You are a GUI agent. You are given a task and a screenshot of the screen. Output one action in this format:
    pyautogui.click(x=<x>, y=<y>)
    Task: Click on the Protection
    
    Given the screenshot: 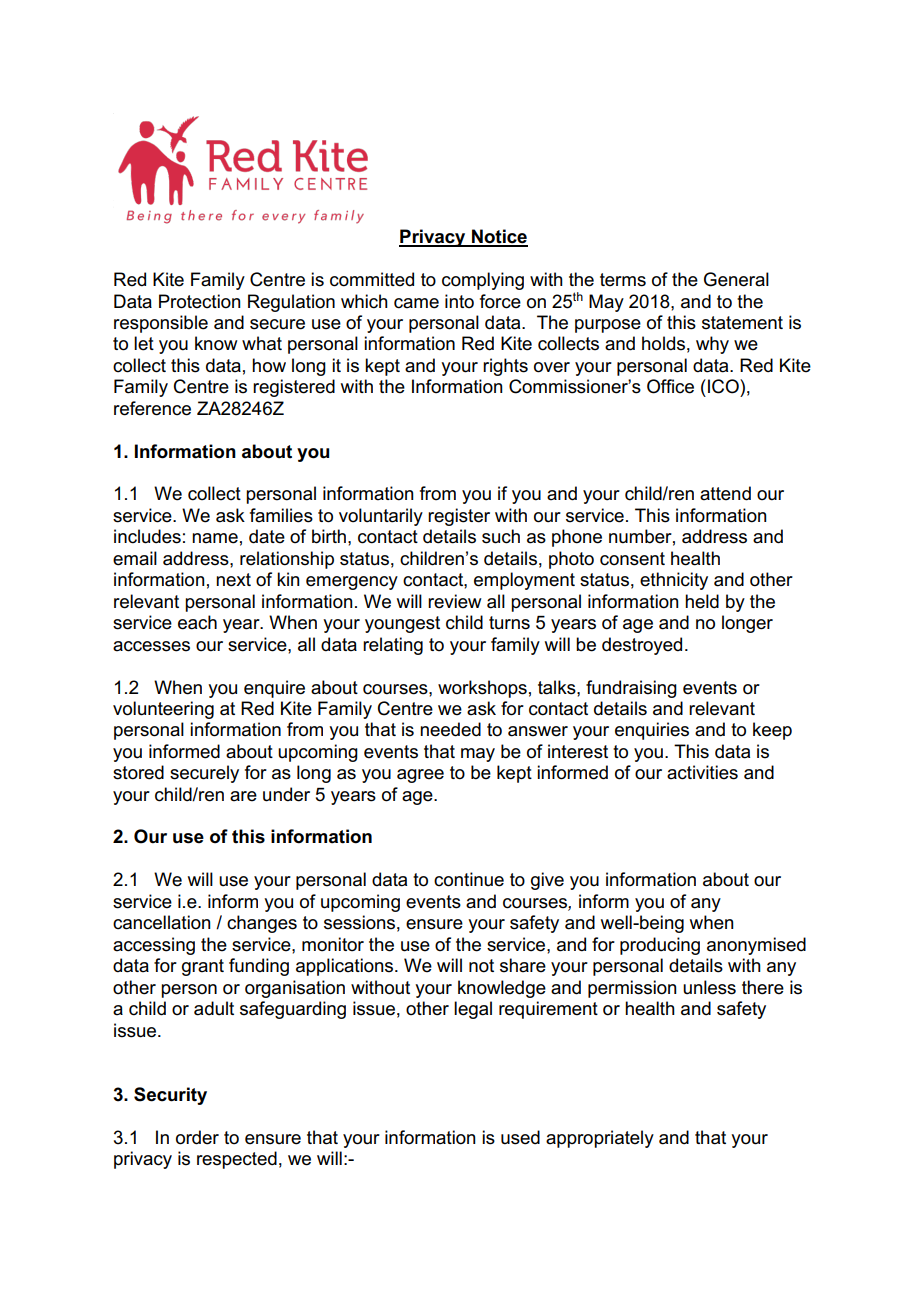 What is the action you would take?
    pyautogui.click(x=200, y=301)
